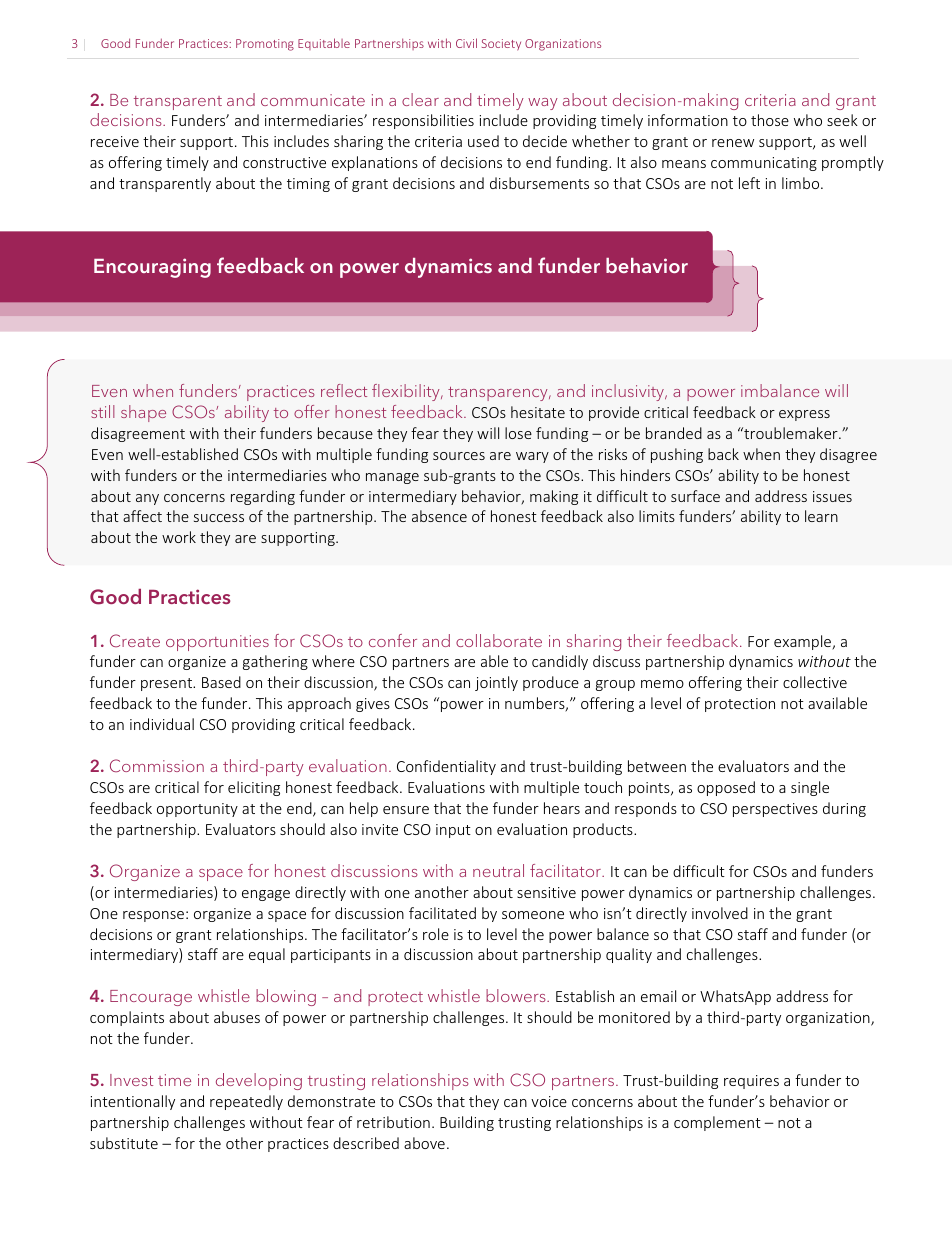 The width and height of the screenshot is (952, 1233). I want to click on shape, so click(143, 413).
